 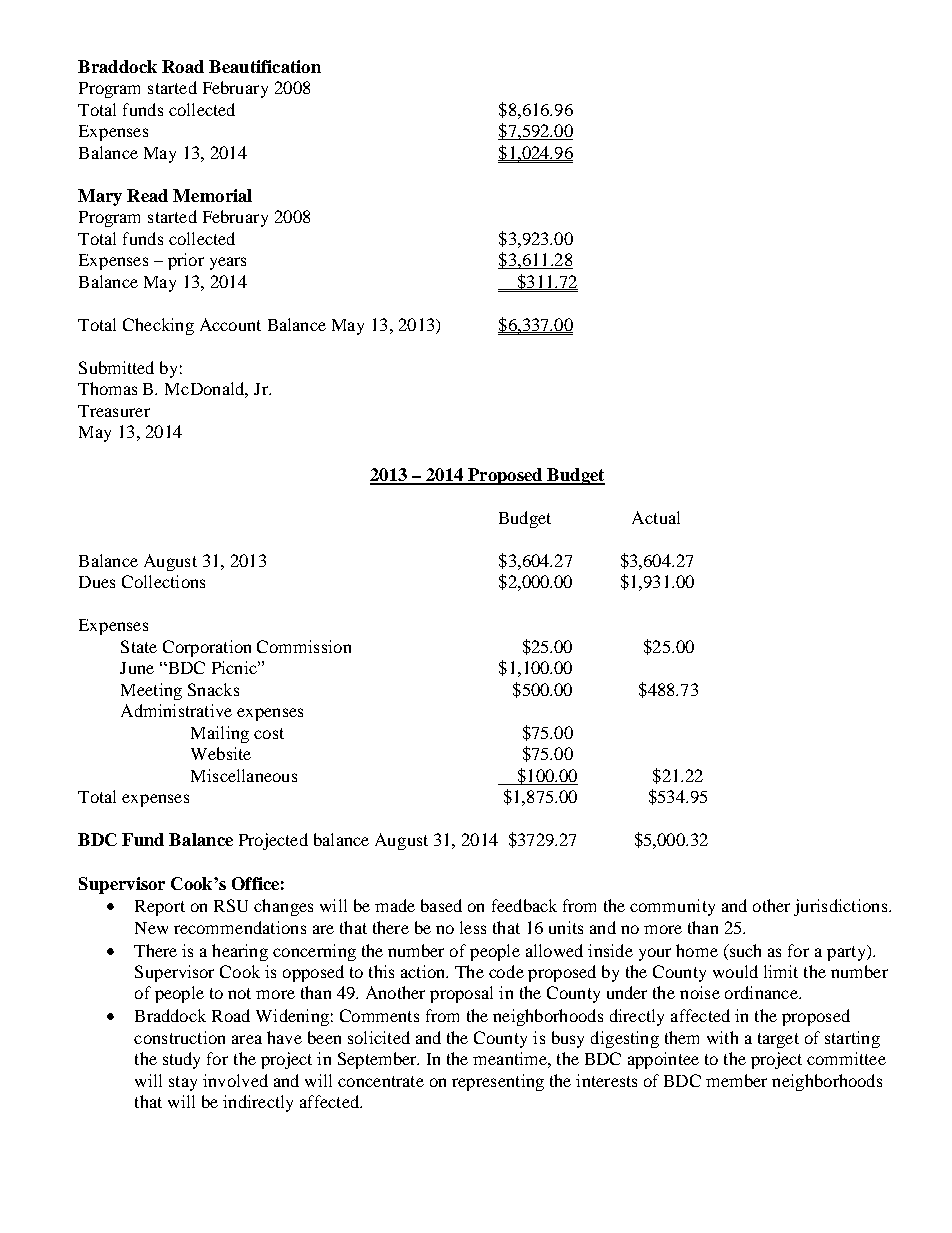 What do you see at coordinates (265, 66) in the screenshot?
I see `Beautification` at bounding box center [265, 66].
